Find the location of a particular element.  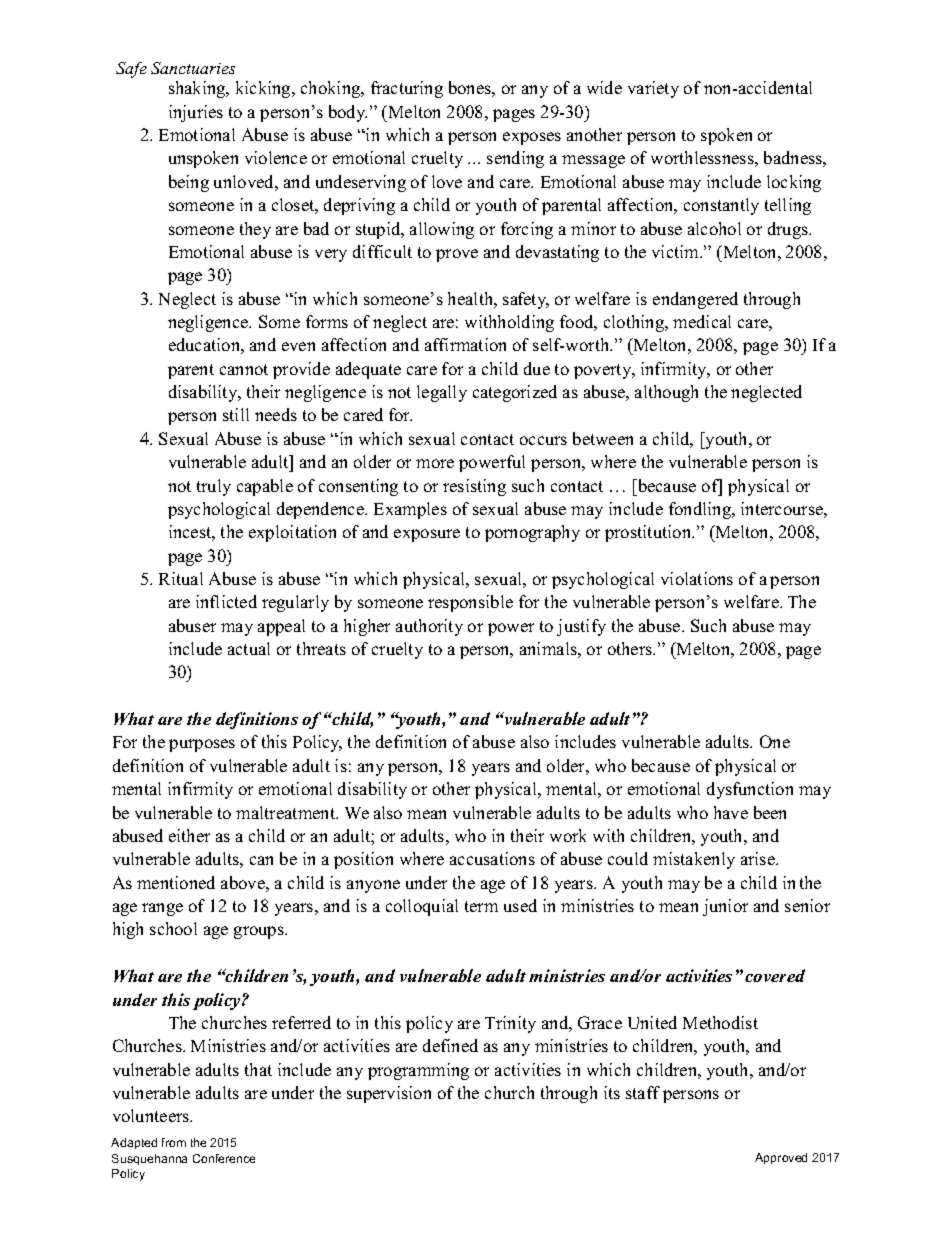

cannot is located at coordinates (244, 369).
